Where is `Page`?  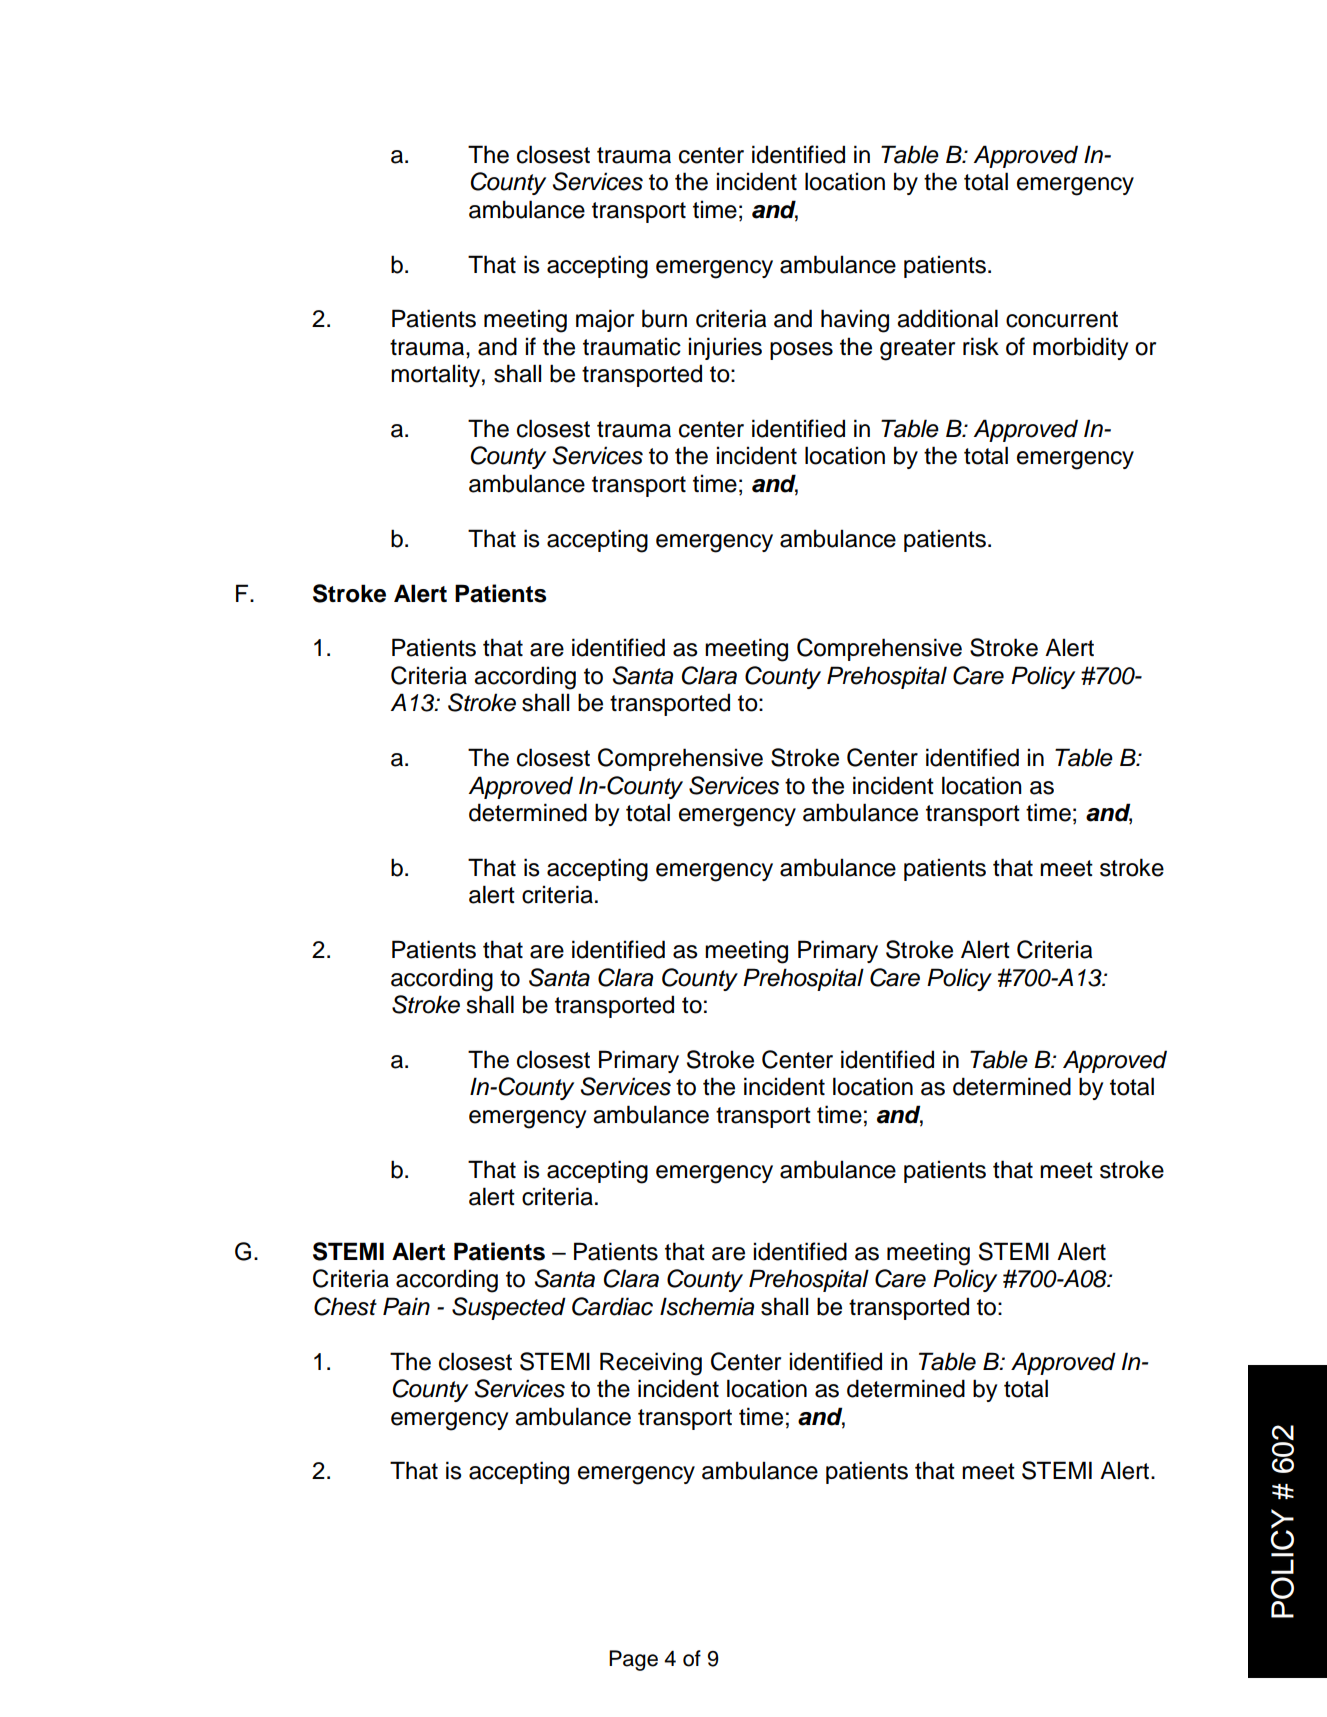 Page is located at coordinates (633, 1660).
